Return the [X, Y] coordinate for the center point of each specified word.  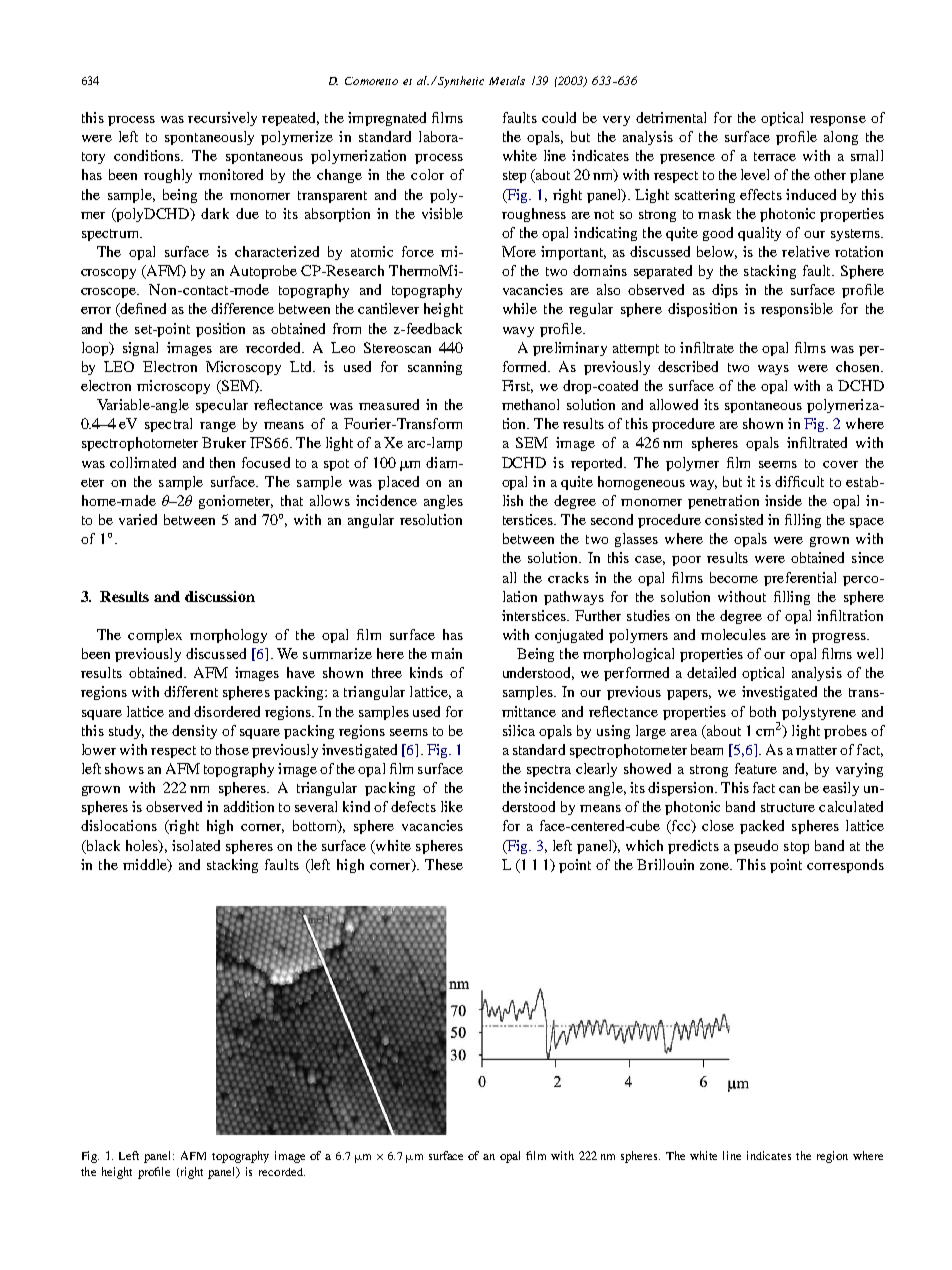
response [838, 121]
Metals [507, 80]
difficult [799, 481]
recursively [222, 119]
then [222, 462]
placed [398, 483]
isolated [196, 845]
